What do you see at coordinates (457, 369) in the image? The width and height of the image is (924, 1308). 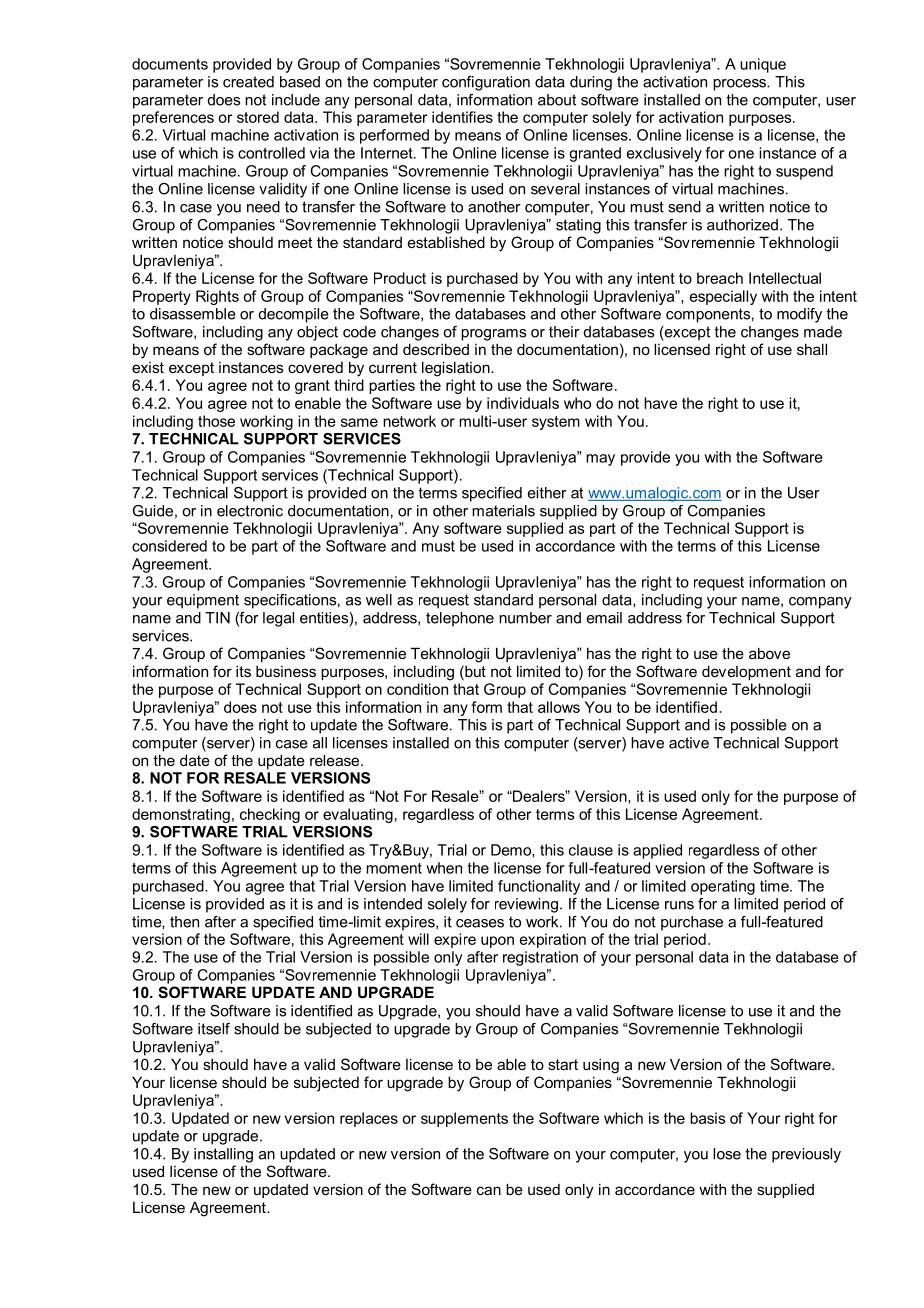 I see `legislation` at bounding box center [457, 369].
